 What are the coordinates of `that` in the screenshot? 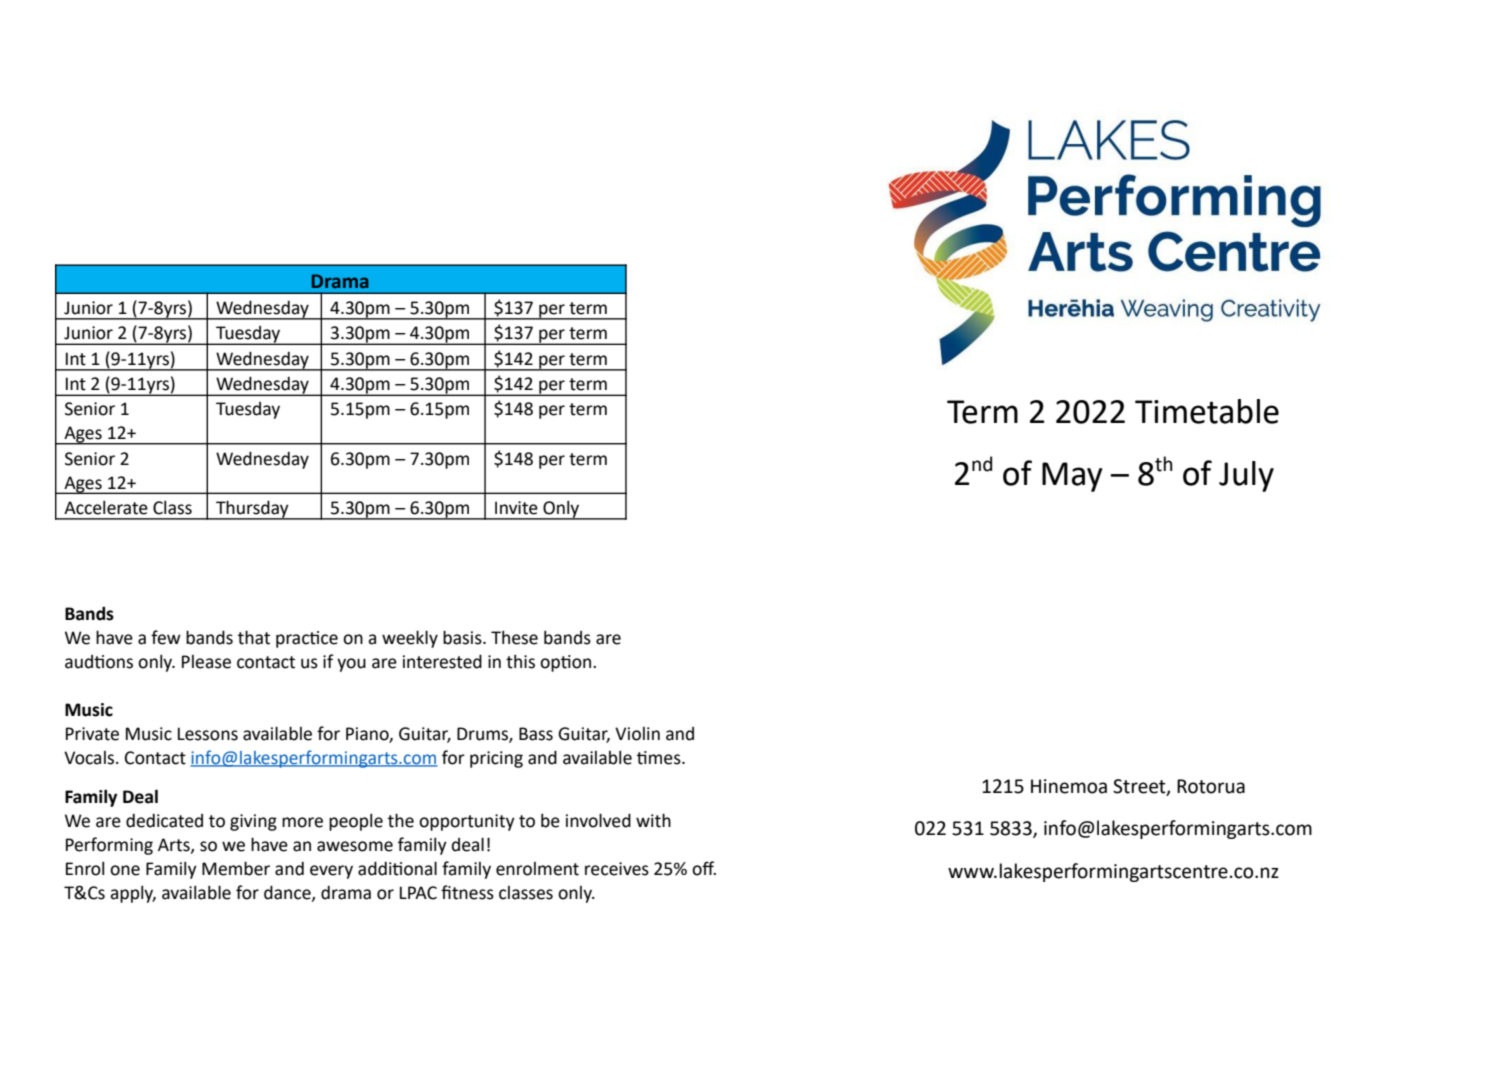 It's located at (254, 637).
